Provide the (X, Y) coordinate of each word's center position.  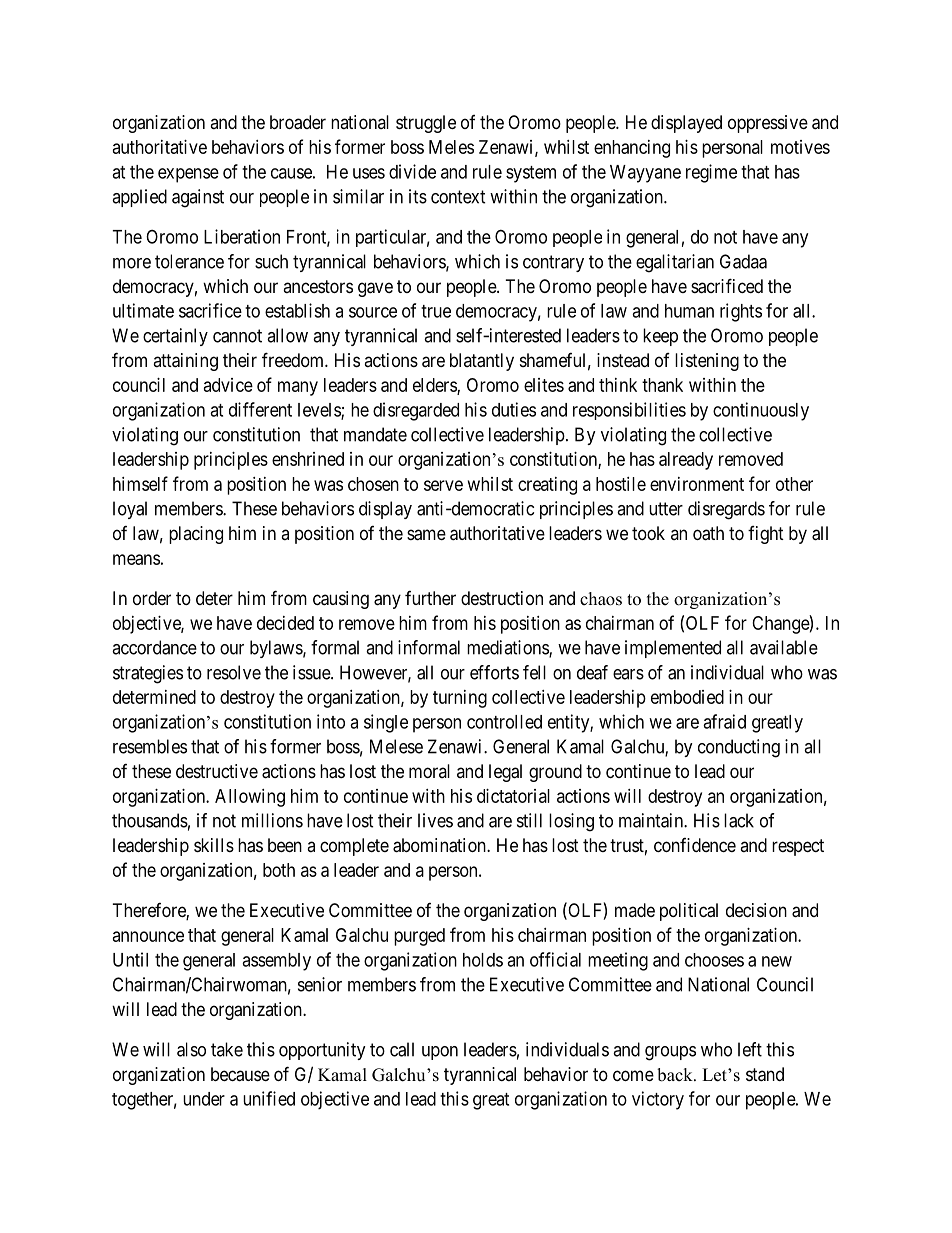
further (430, 598)
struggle (426, 124)
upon (440, 1053)
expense (188, 175)
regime (711, 173)
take (227, 1049)
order (152, 598)
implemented (673, 649)
